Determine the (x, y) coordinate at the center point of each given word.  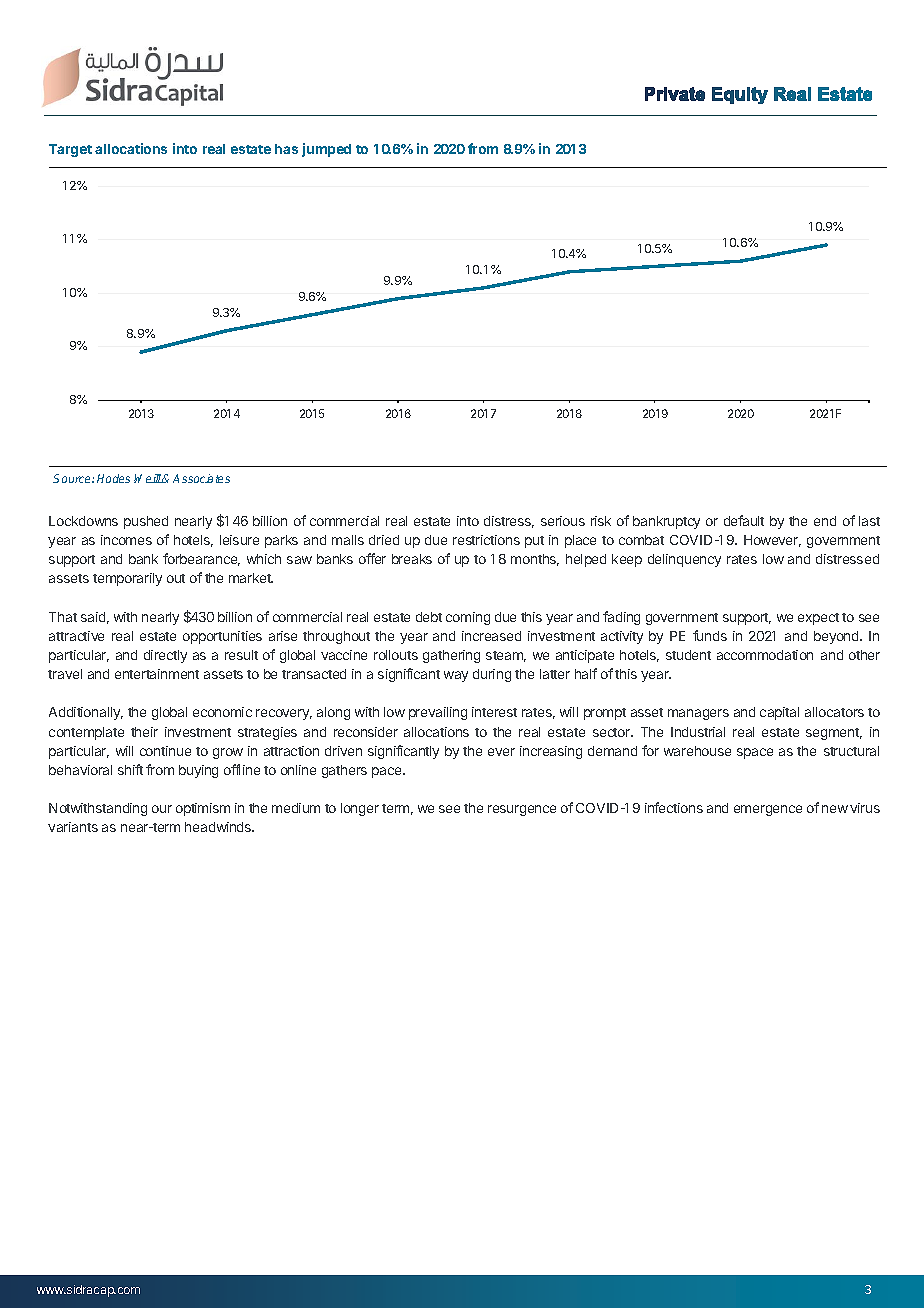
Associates (201, 478)
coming (468, 618)
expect (818, 619)
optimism (203, 809)
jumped (326, 150)
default (744, 520)
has (286, 149)
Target (70, 150)
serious (563, 521)
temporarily (127, 579)
